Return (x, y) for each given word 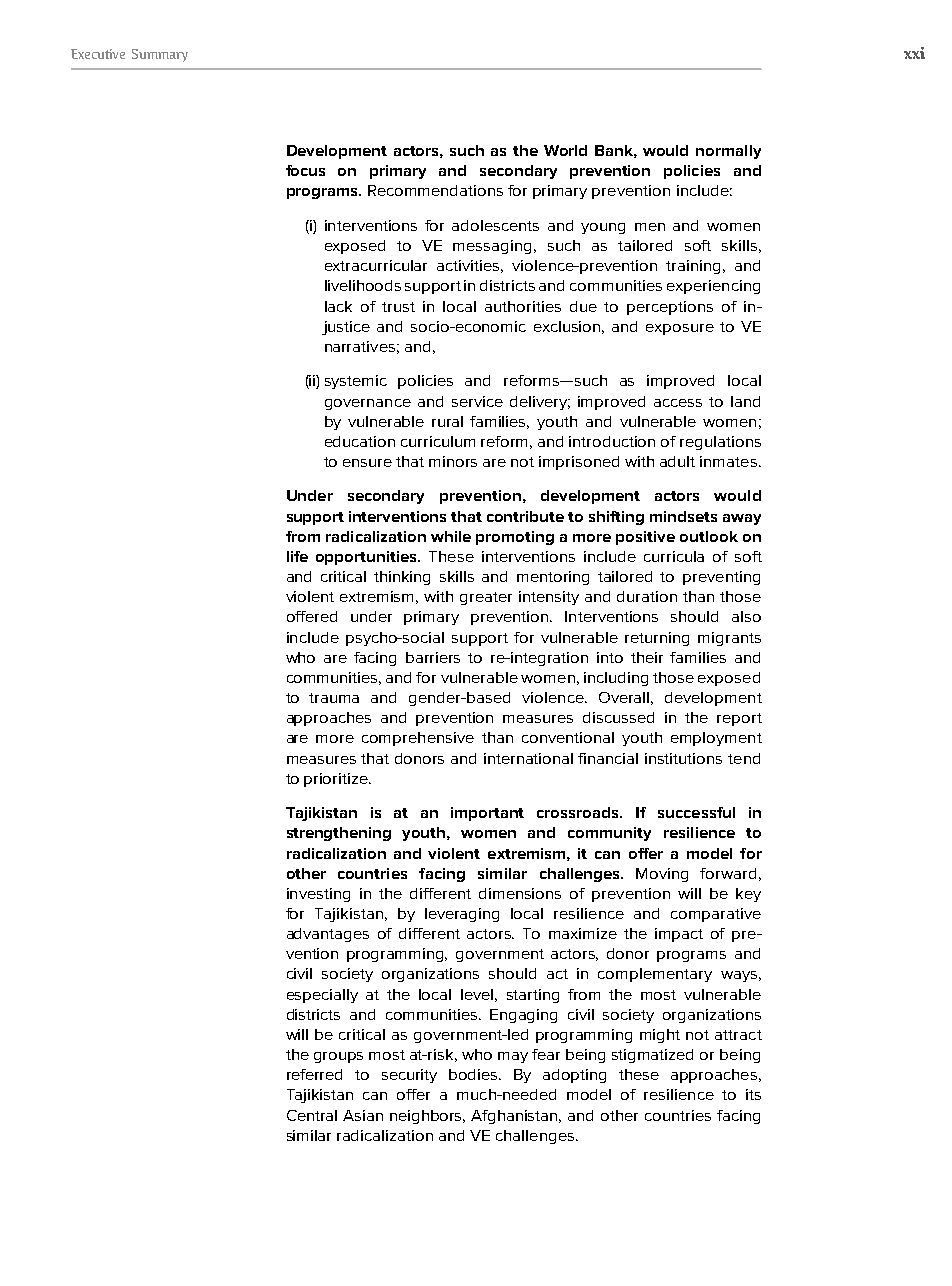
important (487, 814)
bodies (475, 1074)
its (753, 1094)
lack (338, 306)
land (745, 401)
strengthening (339, 834)
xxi (914, 53)
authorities (523, 306)
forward (728, 873)
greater (486, 598)
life (297, 556)
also (746, 616)
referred (314, 1074)
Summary (160, 55)
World (565, 150)
